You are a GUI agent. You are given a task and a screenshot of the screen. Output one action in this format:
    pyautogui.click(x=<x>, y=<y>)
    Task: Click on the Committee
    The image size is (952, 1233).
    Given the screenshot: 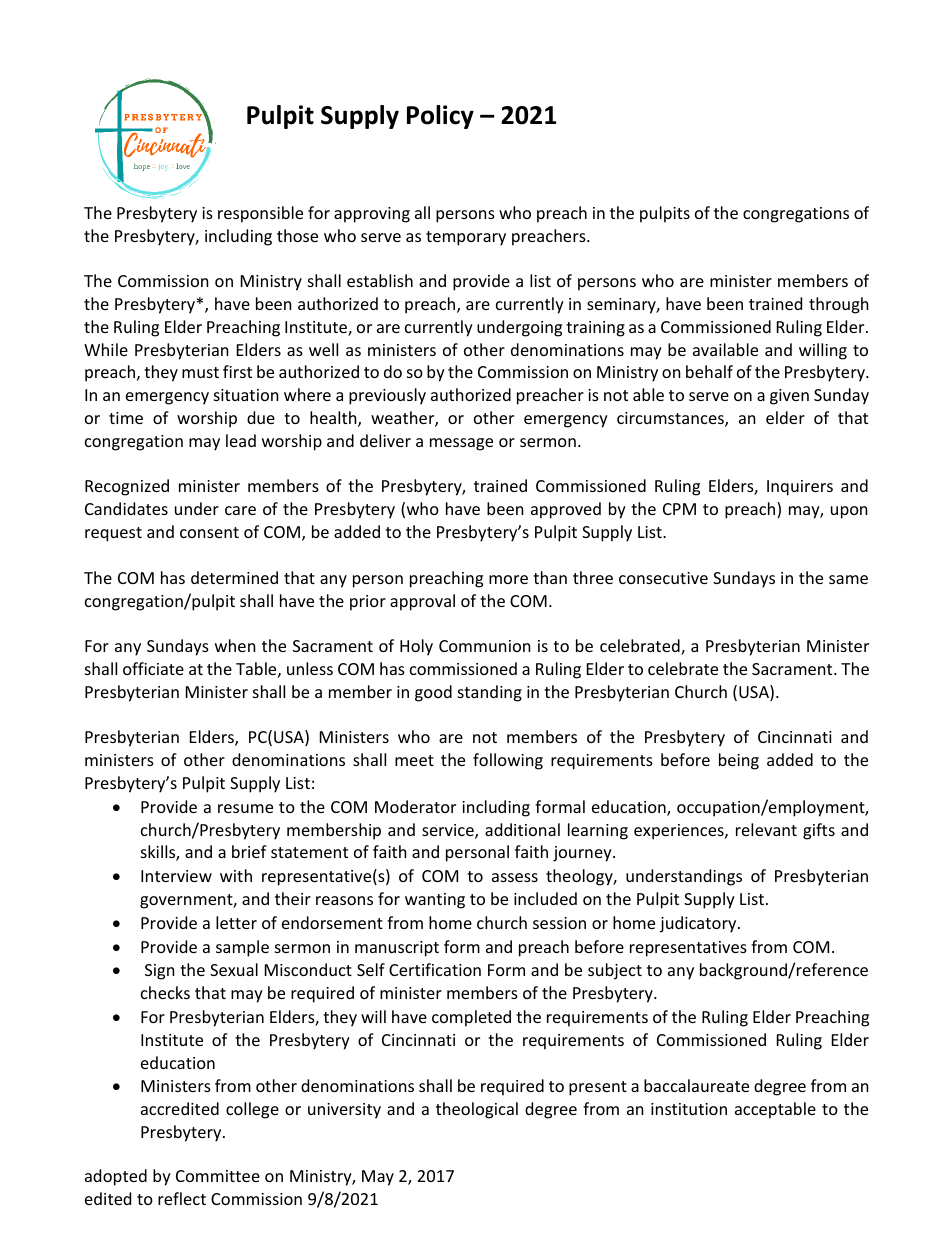 What is the action you would take?
    pyautogui.click(x=218, y=1176)
